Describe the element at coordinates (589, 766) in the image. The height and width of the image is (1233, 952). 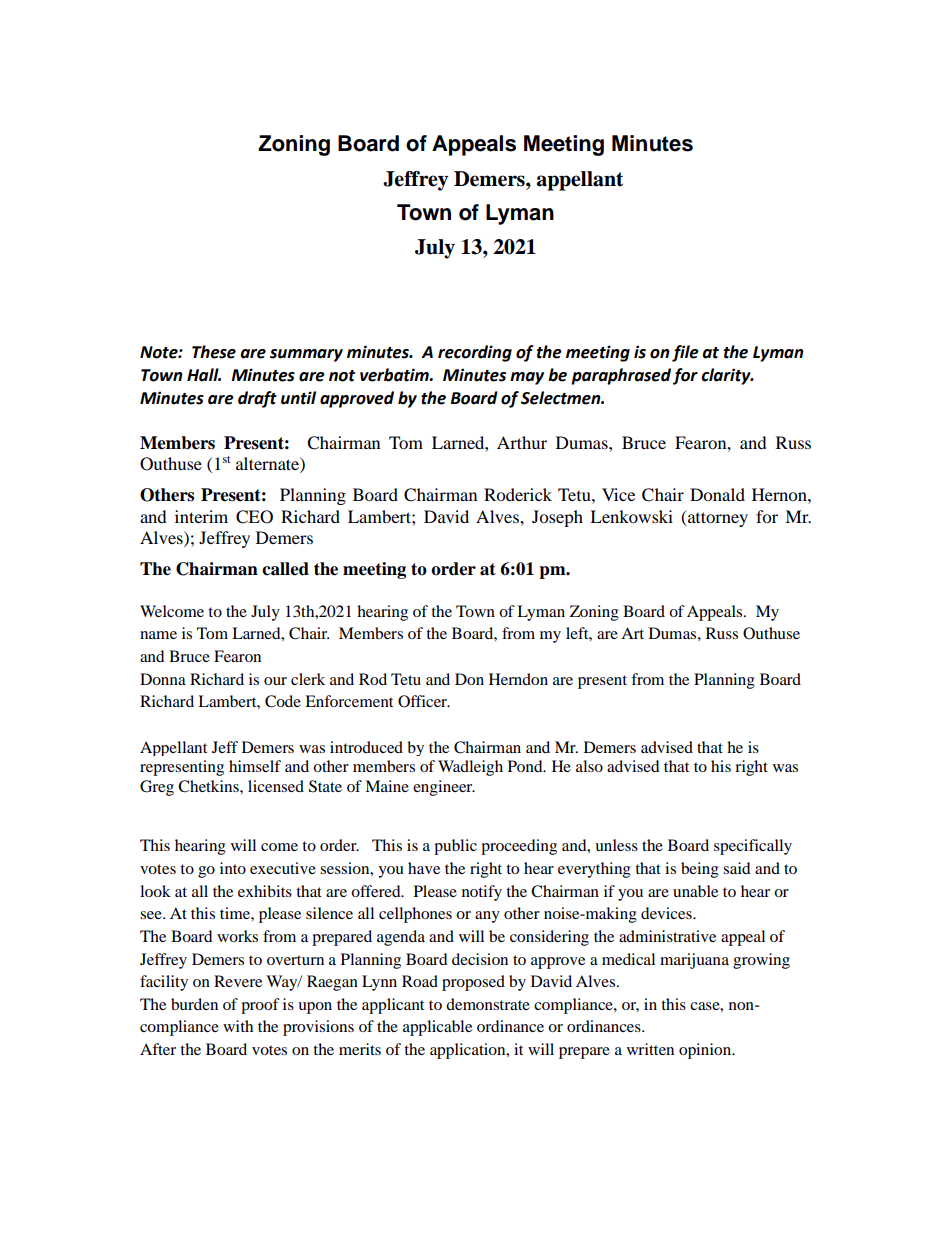
I see `also` at that location.
